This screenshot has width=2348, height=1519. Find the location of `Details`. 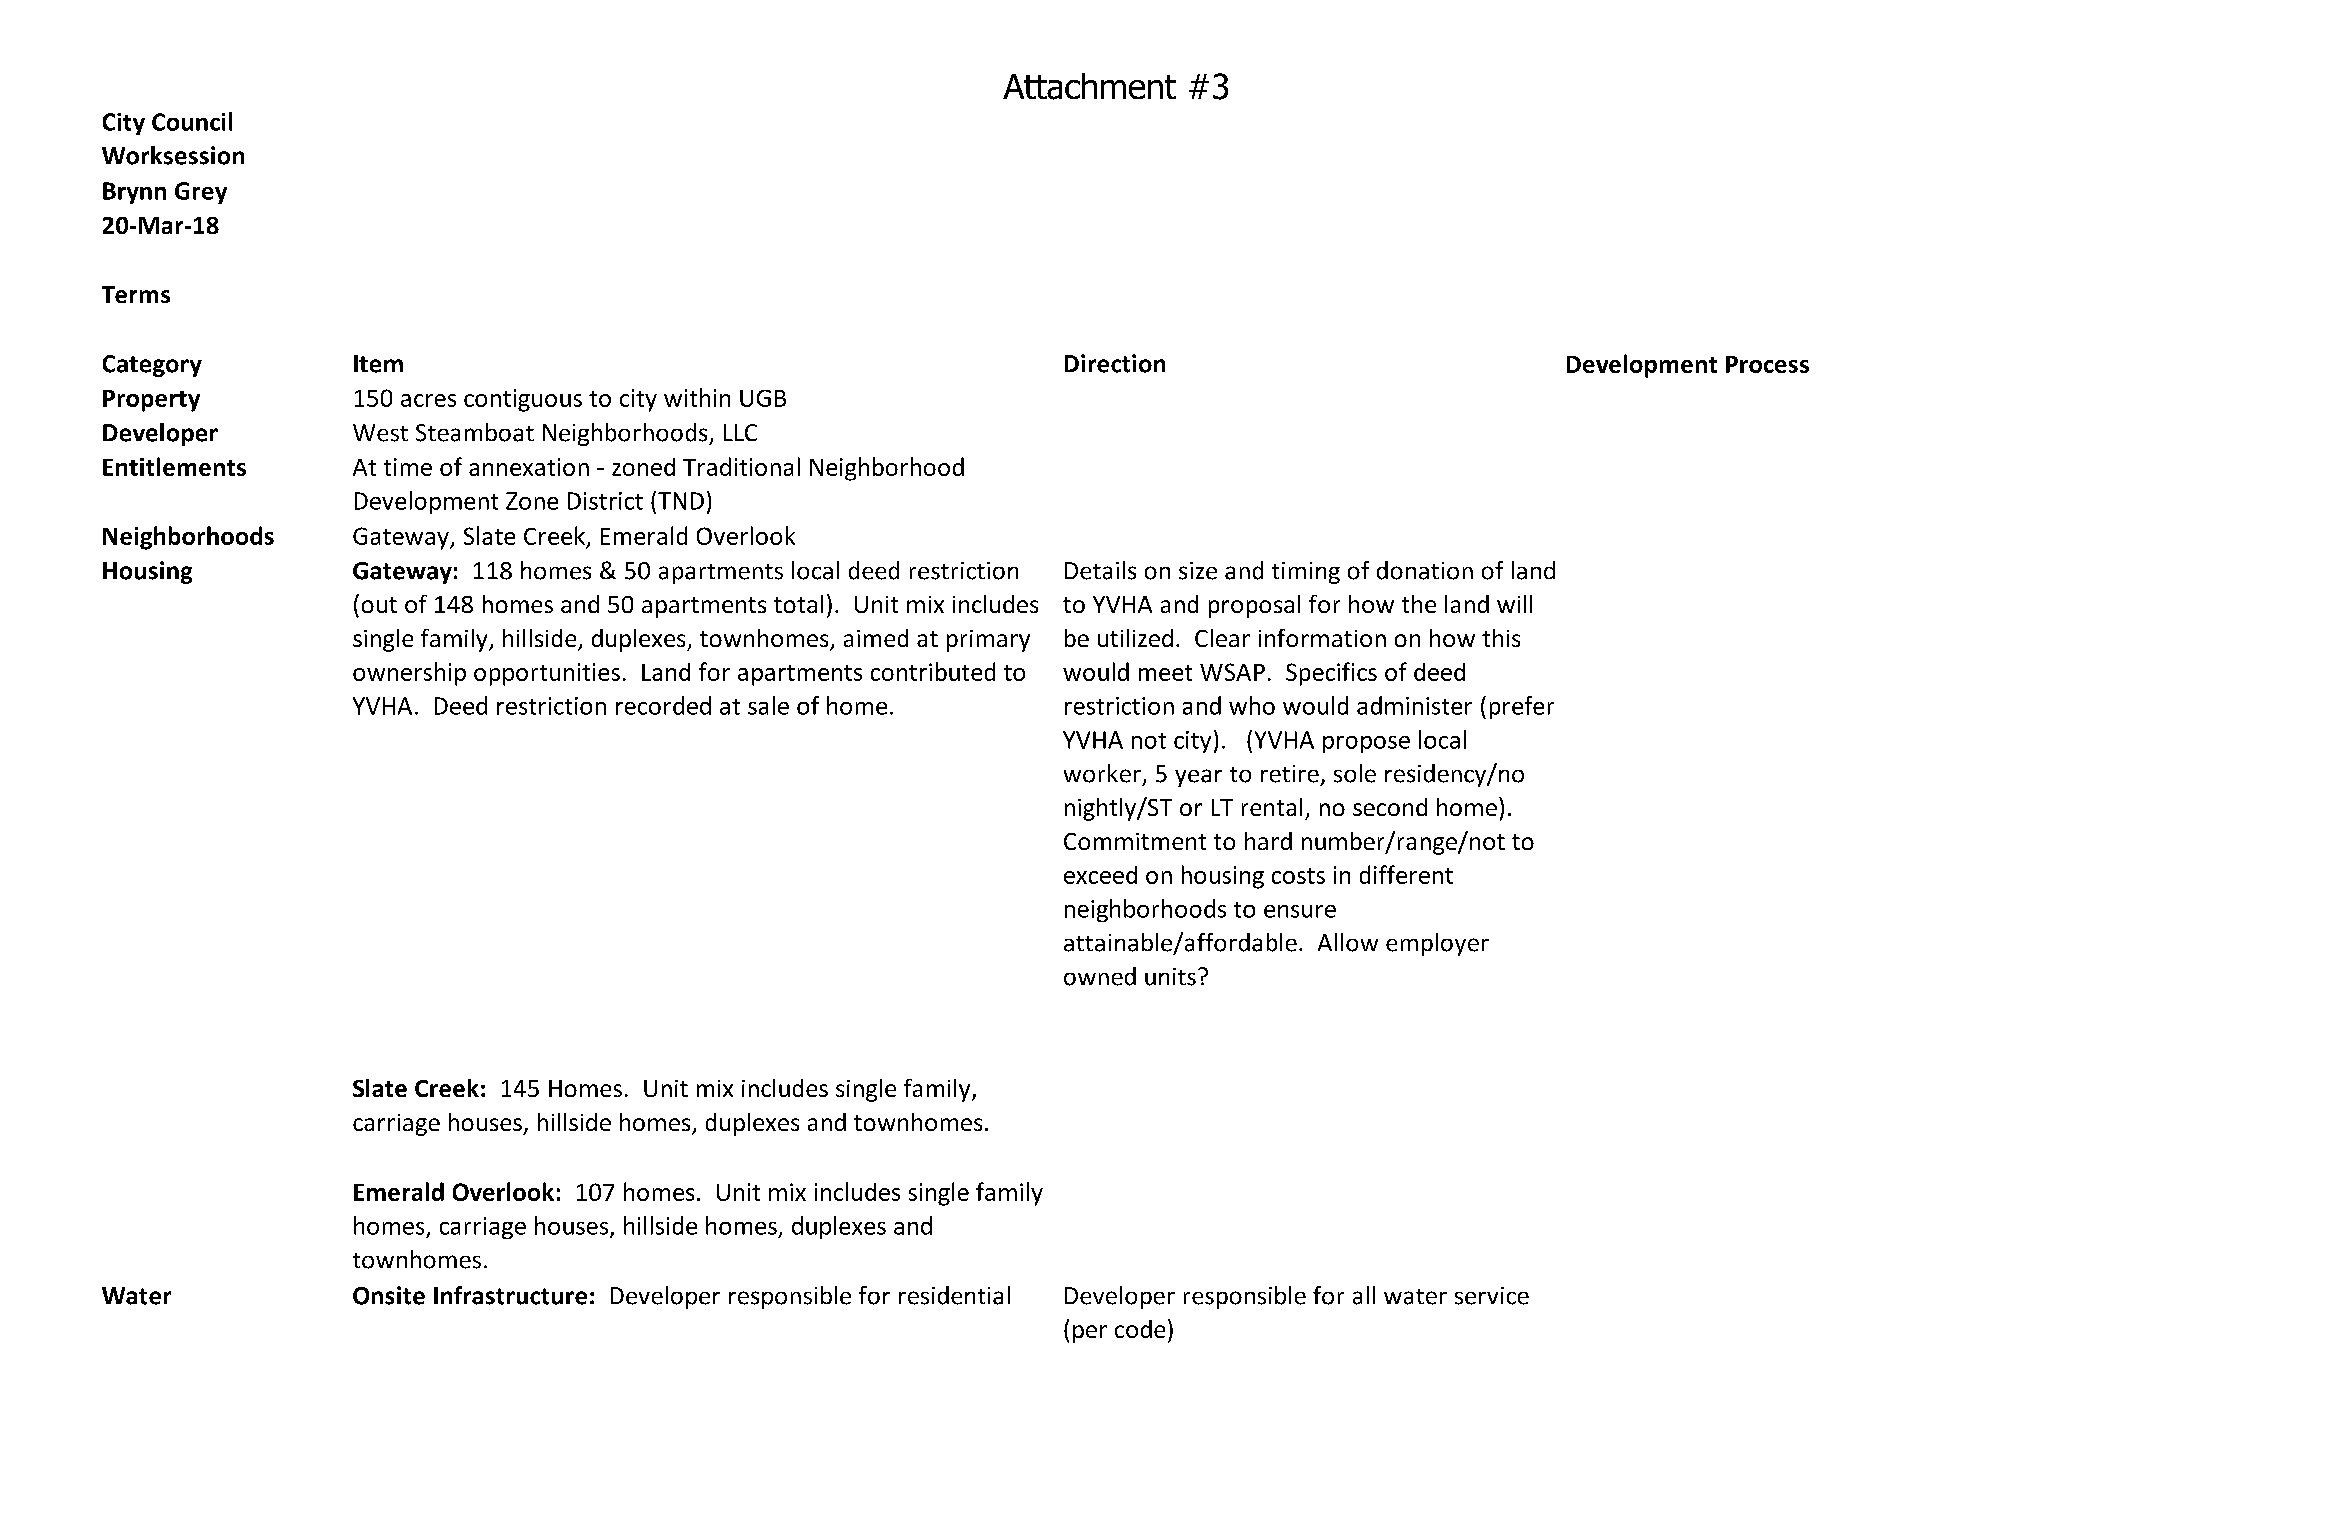

Details is located at coordinates (1100, 570).
